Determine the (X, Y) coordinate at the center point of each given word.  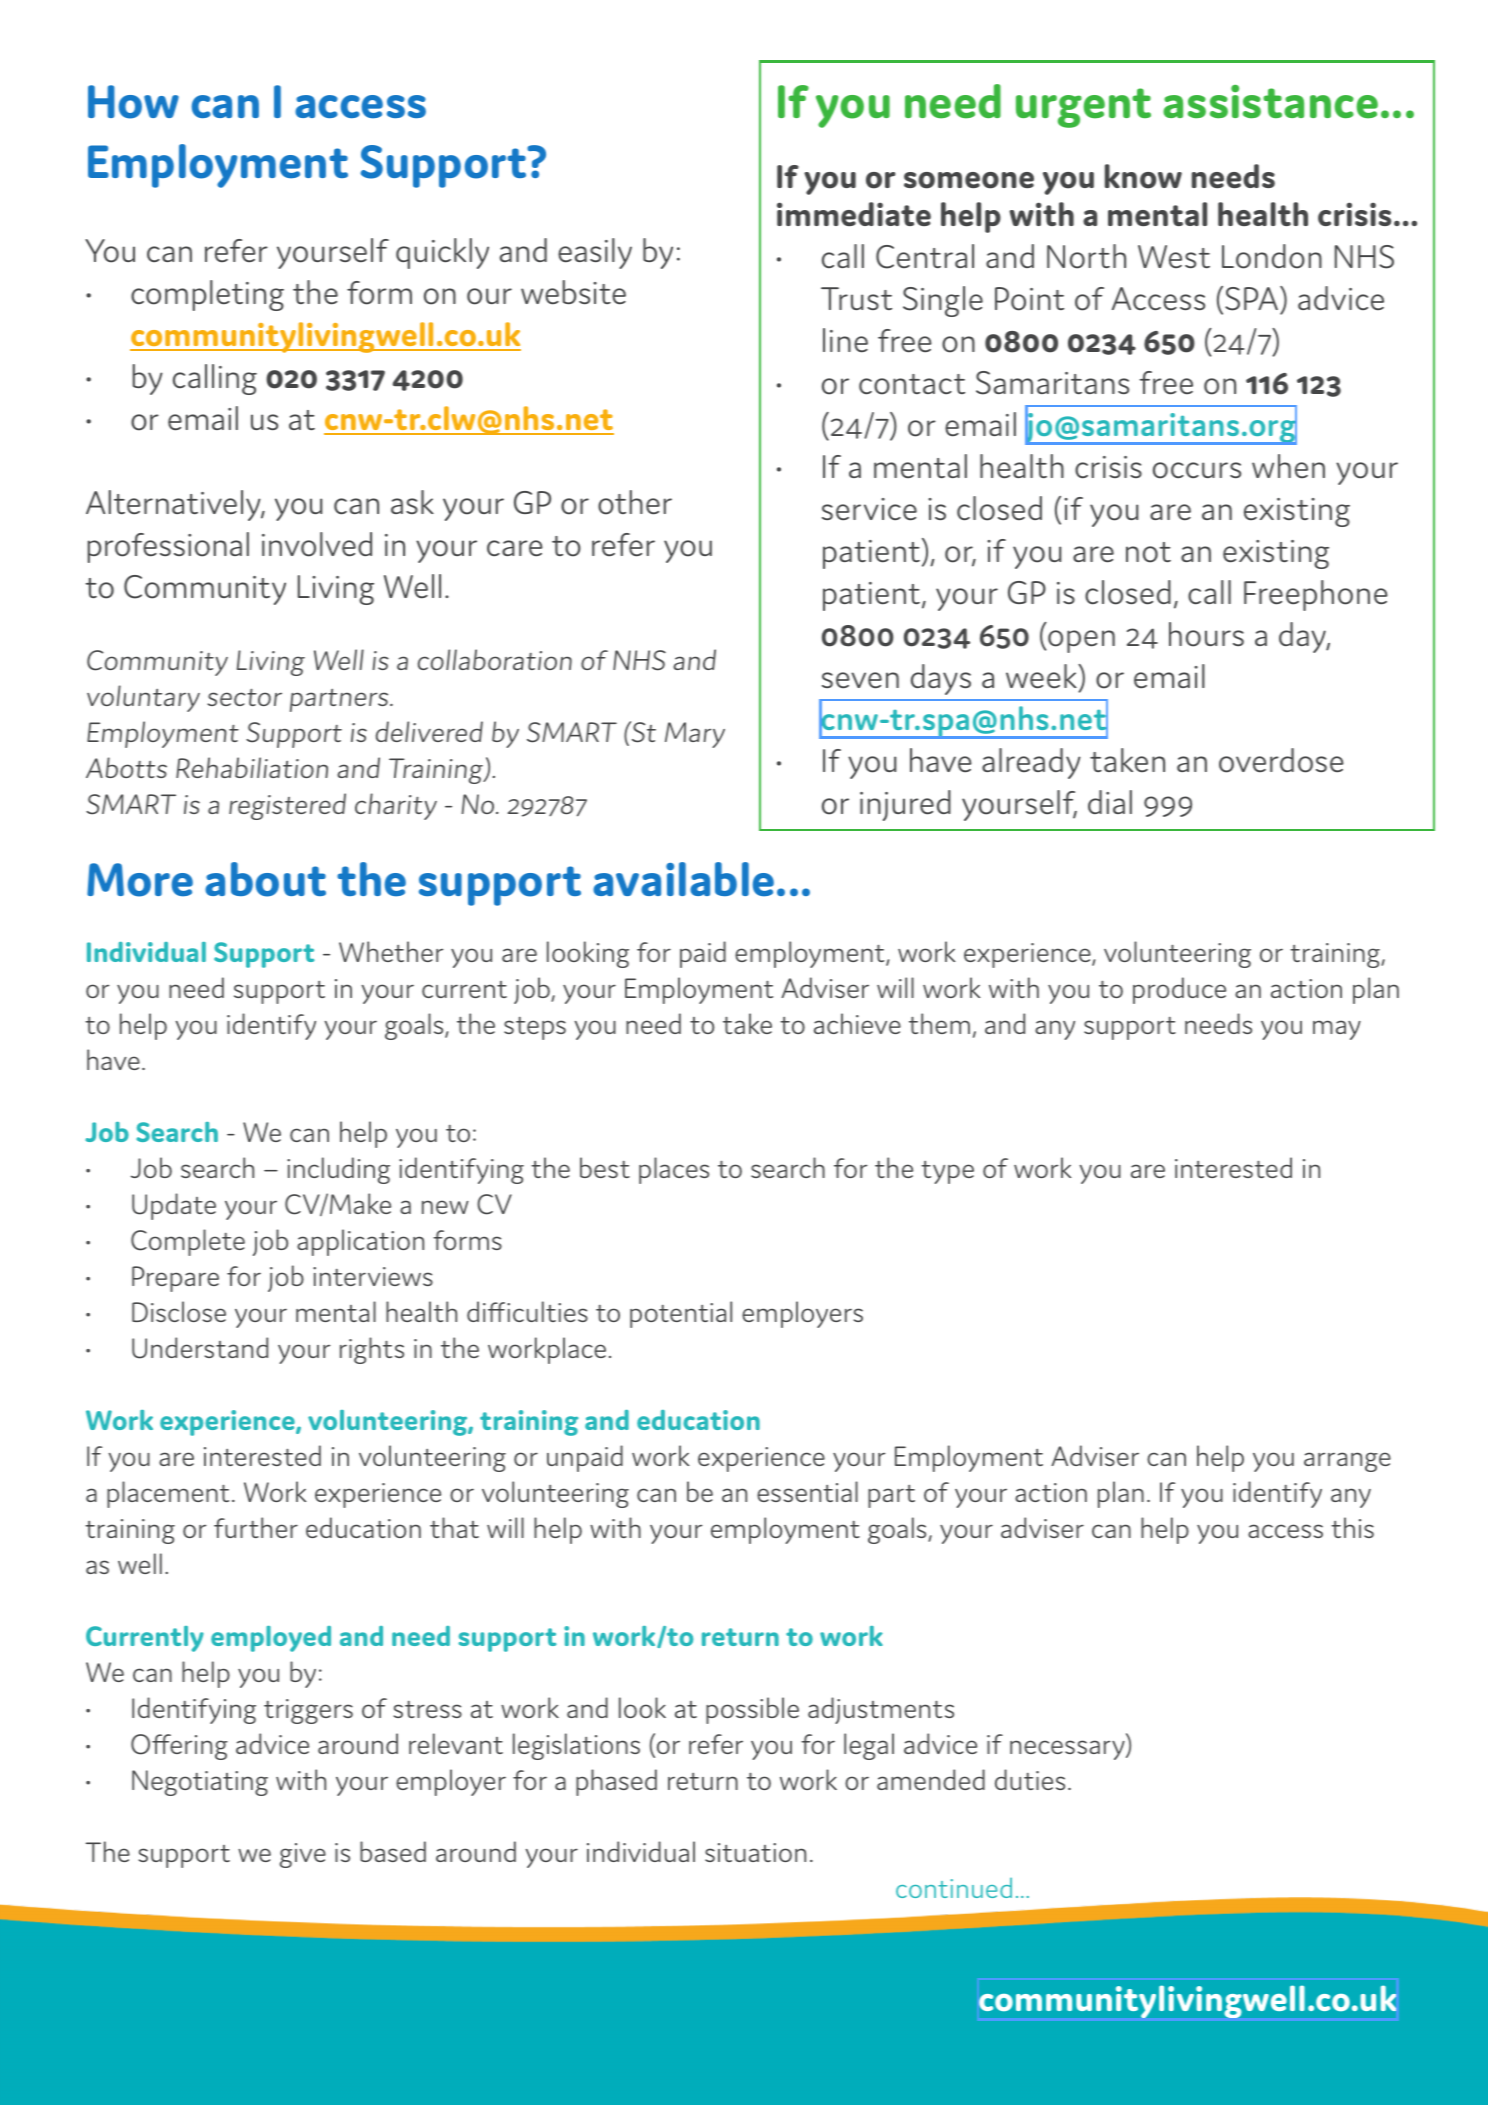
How (133, 102)
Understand (200, 1348)
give (303, 1855)
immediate (854, 214)
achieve (857, 1023)
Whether (391, 951)
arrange (1347, 1462)
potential (681, 1314)
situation (755, 1852)
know (1143, 176)
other (635, 502)
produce (1179, 990)
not (1148, 552)
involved (317, 544)
